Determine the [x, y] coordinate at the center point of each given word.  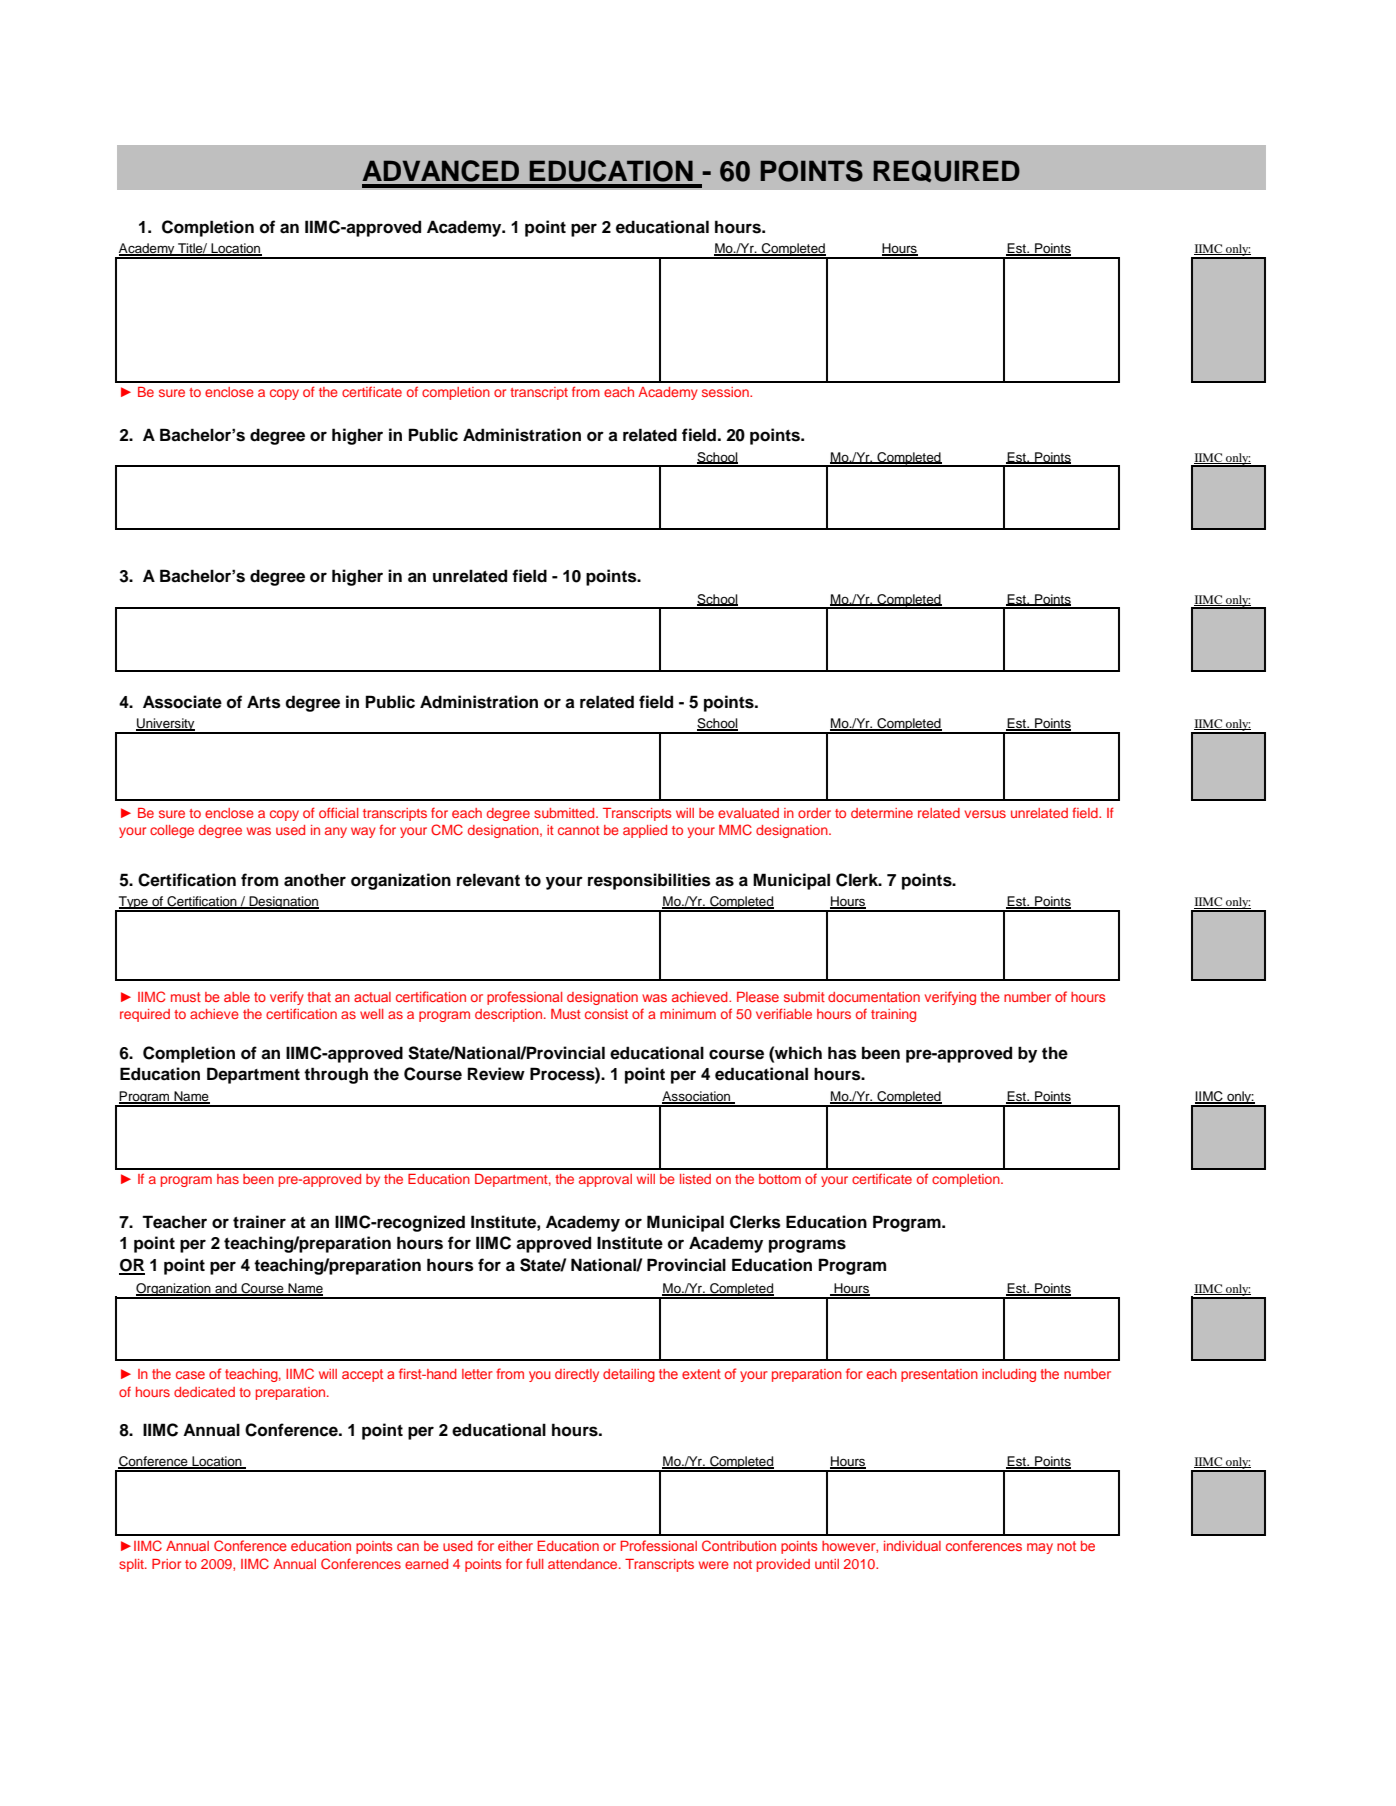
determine [882, 813]
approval [605, 1180]
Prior [166, 1564]
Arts [264, 702]
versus [985, 814]
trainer [259, 1222]
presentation [939, 1375]
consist [606, 1014]
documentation [874, 997]
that [319, 997]
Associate [182, 702]
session [726, 392]
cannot [579, 830]
